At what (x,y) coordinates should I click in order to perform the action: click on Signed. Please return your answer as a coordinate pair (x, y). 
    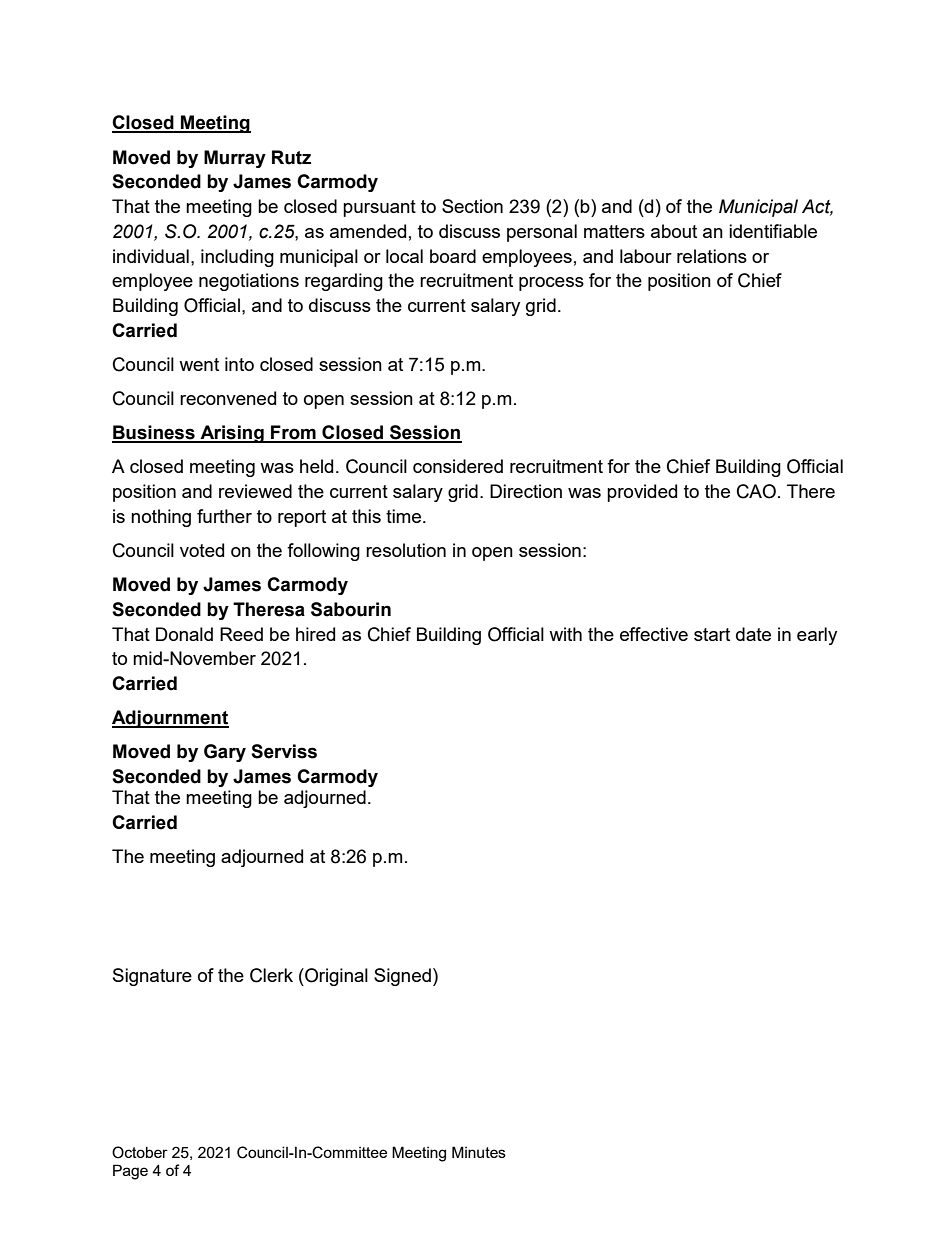
    Looking at the image, I should click on (402, 977).
